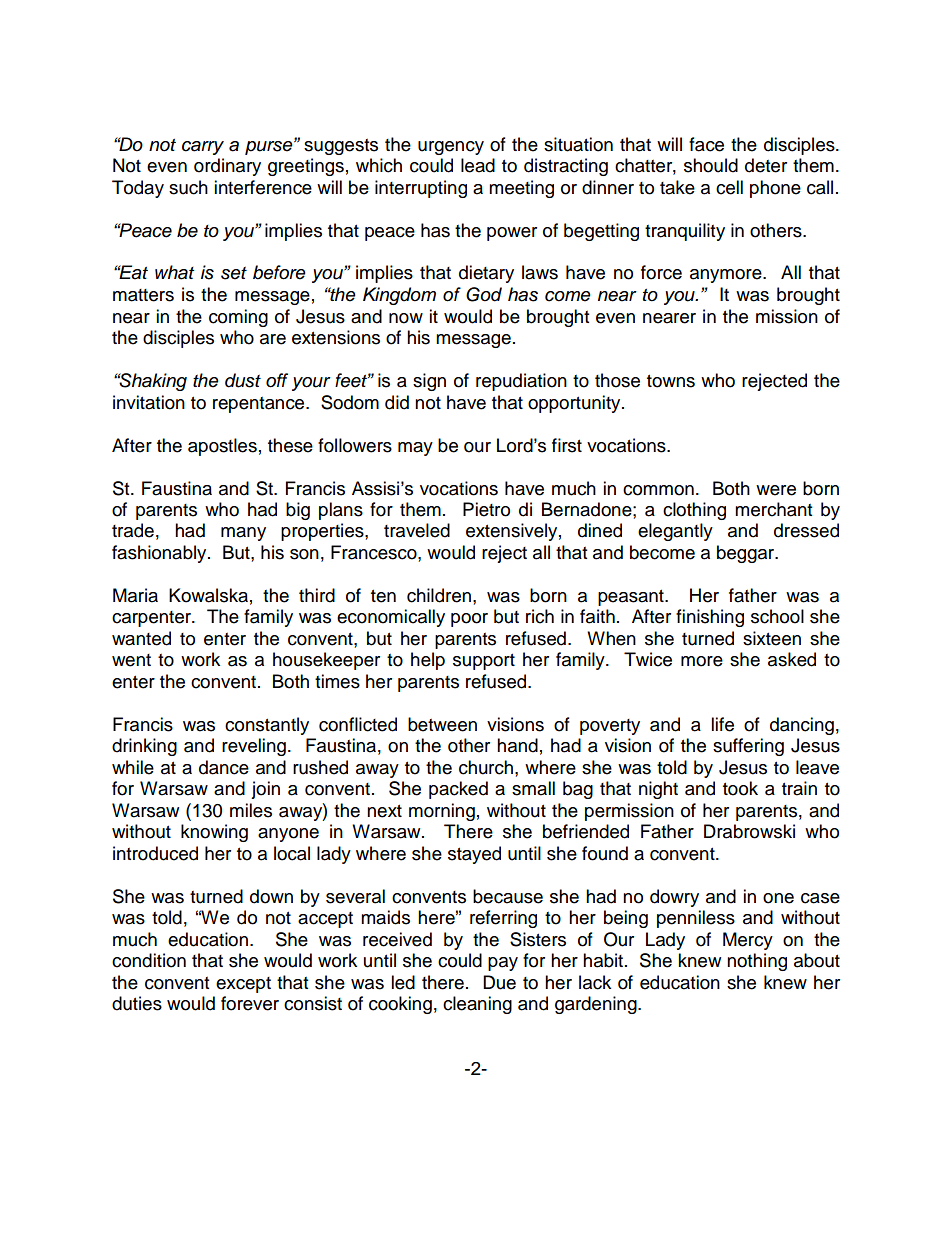 Image resolution: width=952 pixels, height=1233 pixels. What do you see at coordinates (478, 165) in the screenshot?
I see `lead` at bounding box center [478, 165].
